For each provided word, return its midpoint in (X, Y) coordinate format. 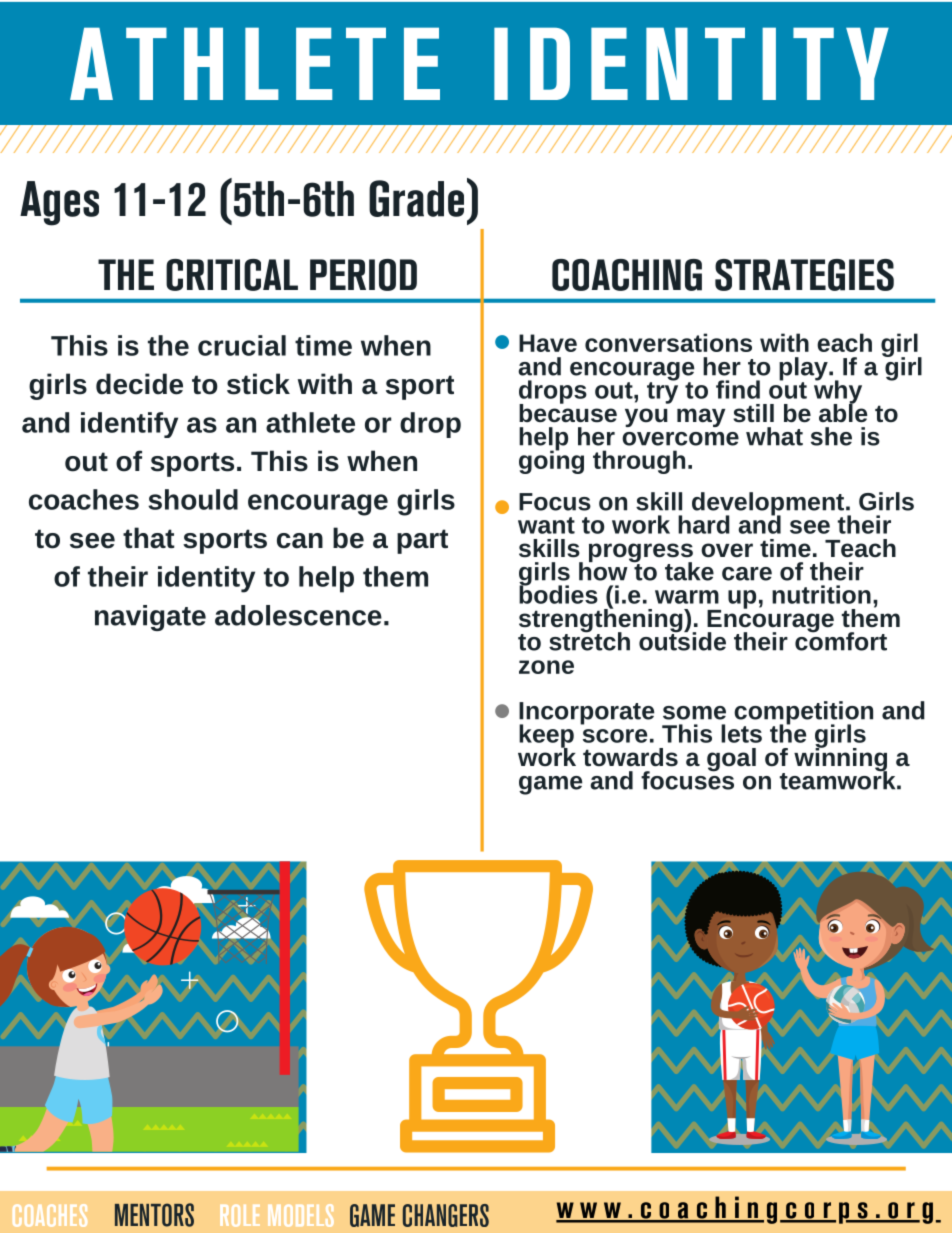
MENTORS (154, 1215)
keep (546, 737)
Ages (59, 203)
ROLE (240, 1216)
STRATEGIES (804, 275)
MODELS (301, 1215)
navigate (150, 618)
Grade (416, 198)
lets (741, 733)
